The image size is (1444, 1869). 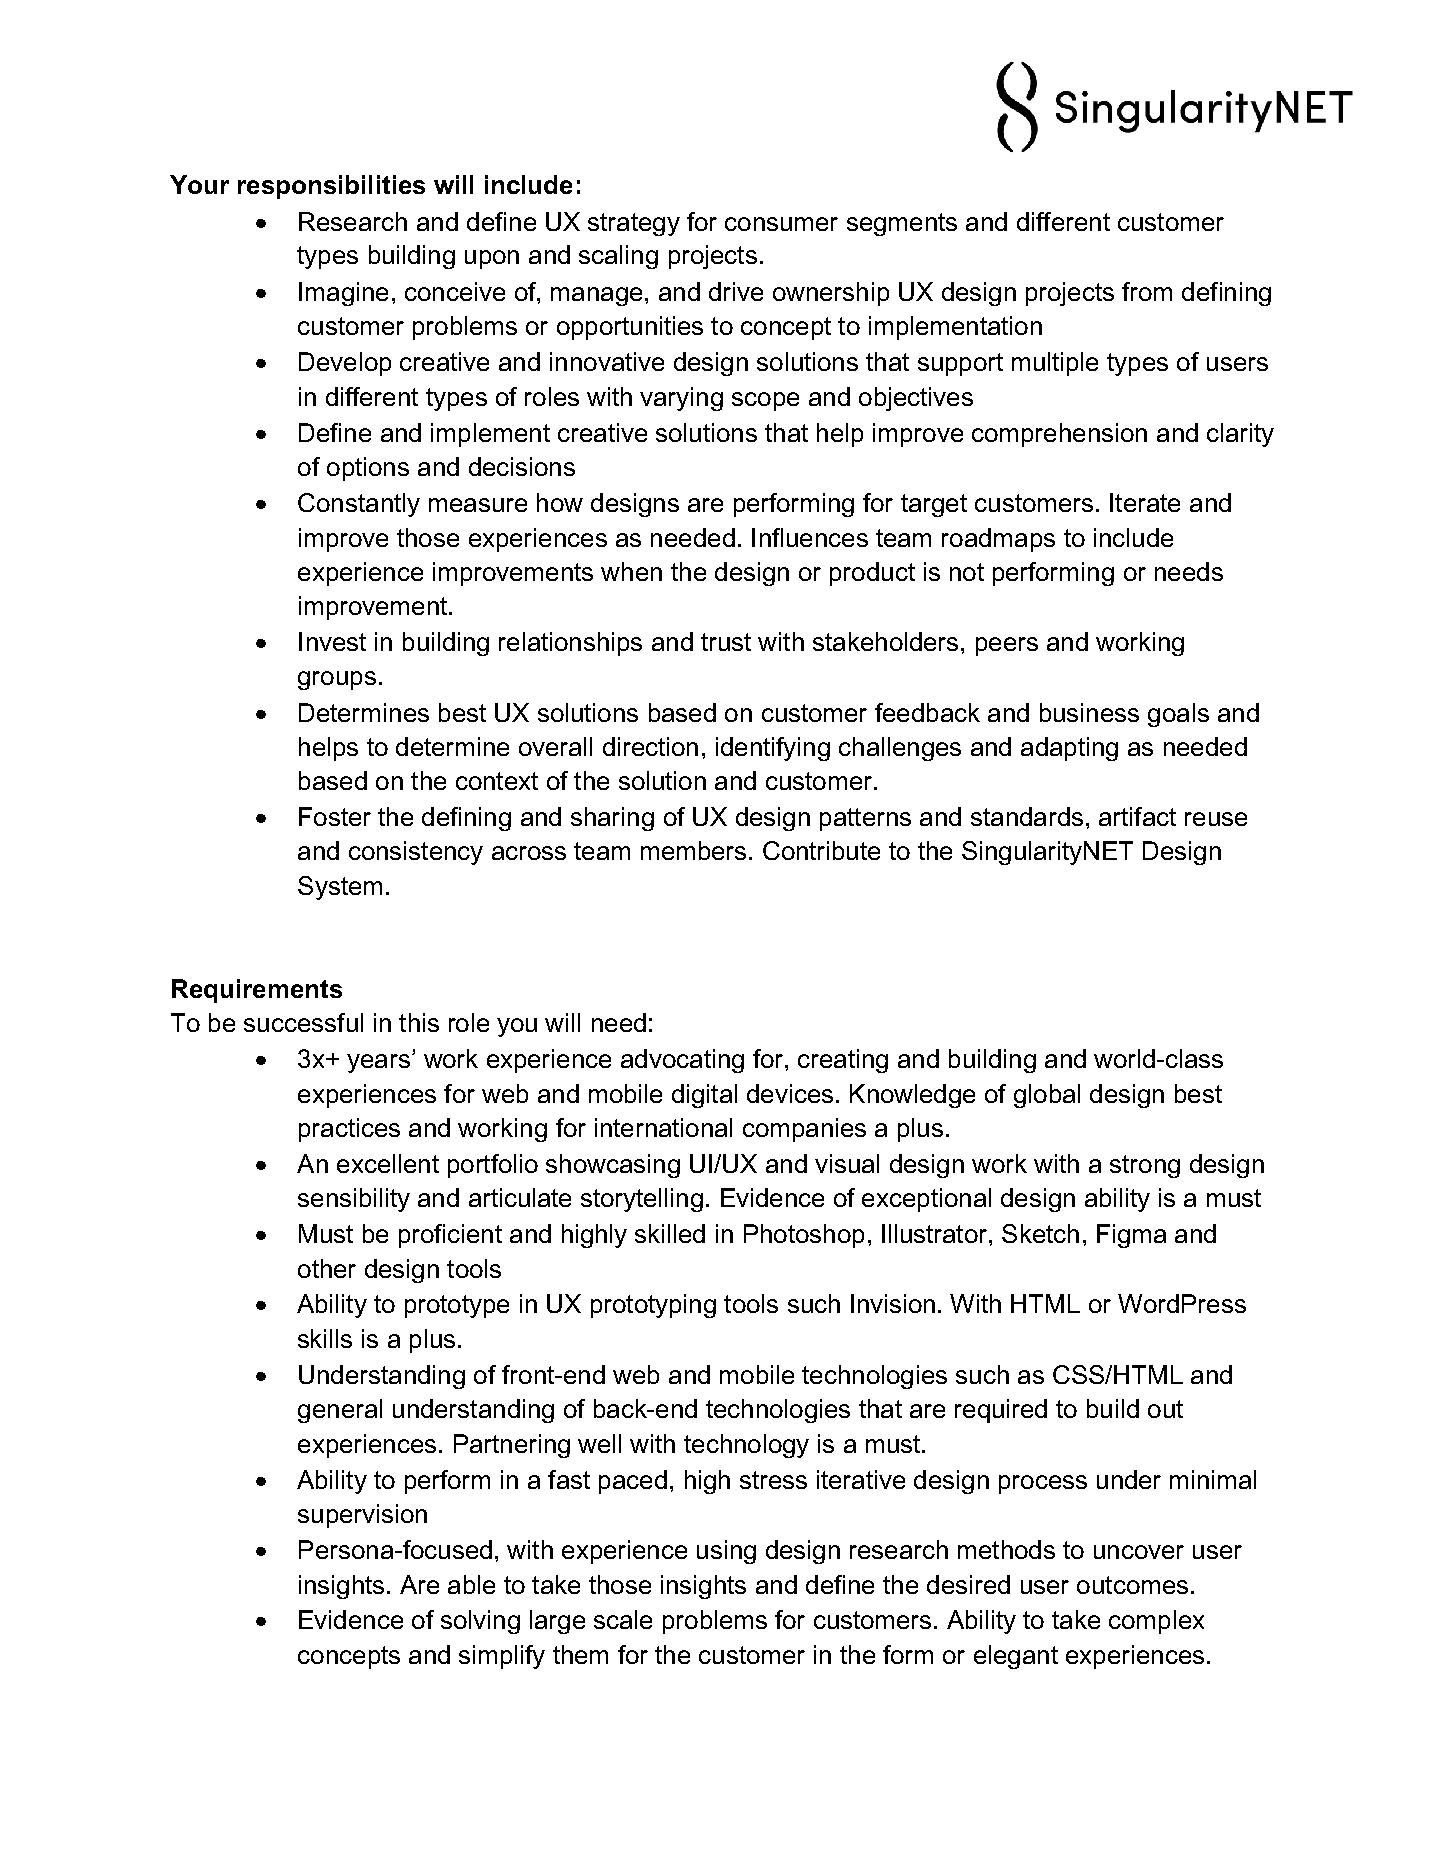 What do you see at coordinates (340, 888) in the document?
I see `System` at bounding box center [340, 888].
